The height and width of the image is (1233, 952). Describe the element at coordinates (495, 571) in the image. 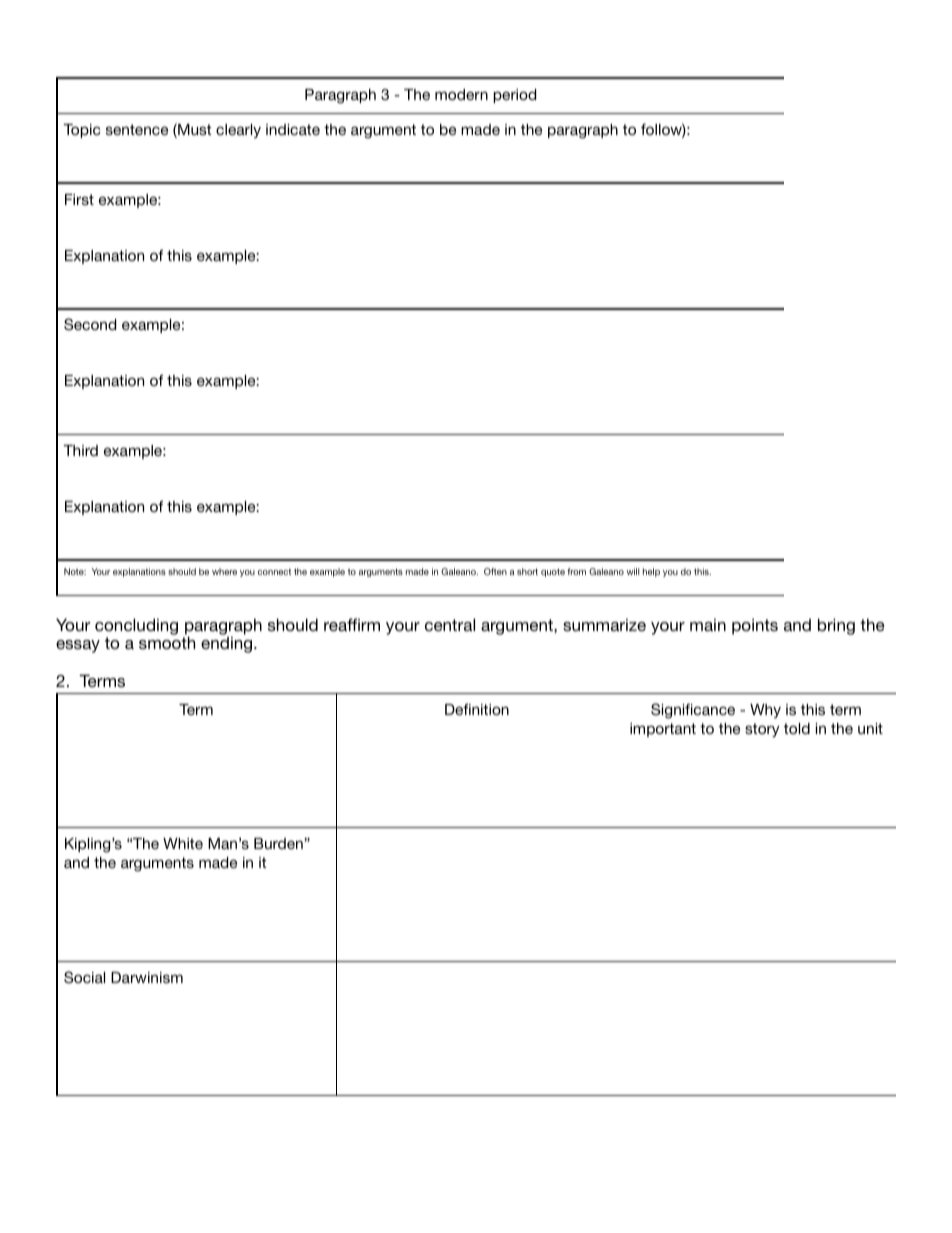

I see `Often` at that location.
